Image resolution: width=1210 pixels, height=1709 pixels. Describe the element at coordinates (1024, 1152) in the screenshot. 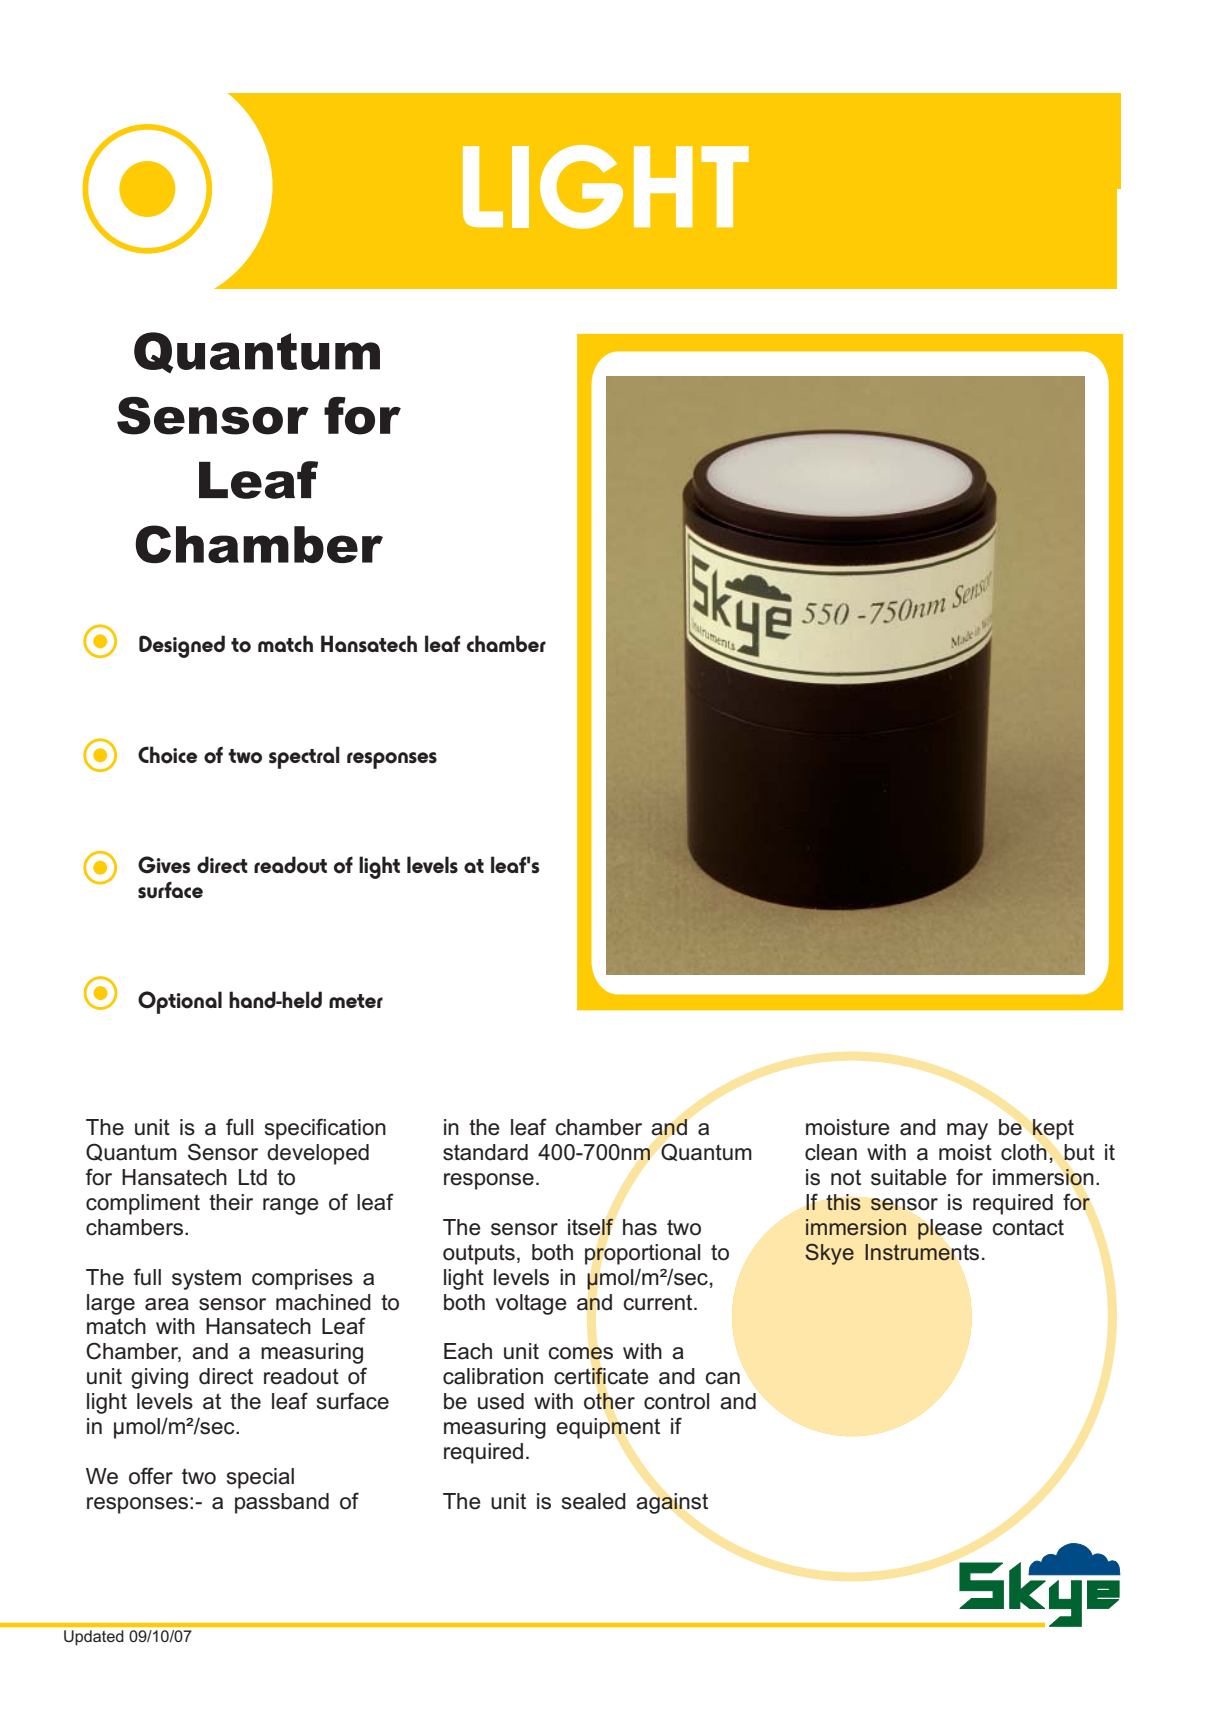

I see `cloth` at that location.
